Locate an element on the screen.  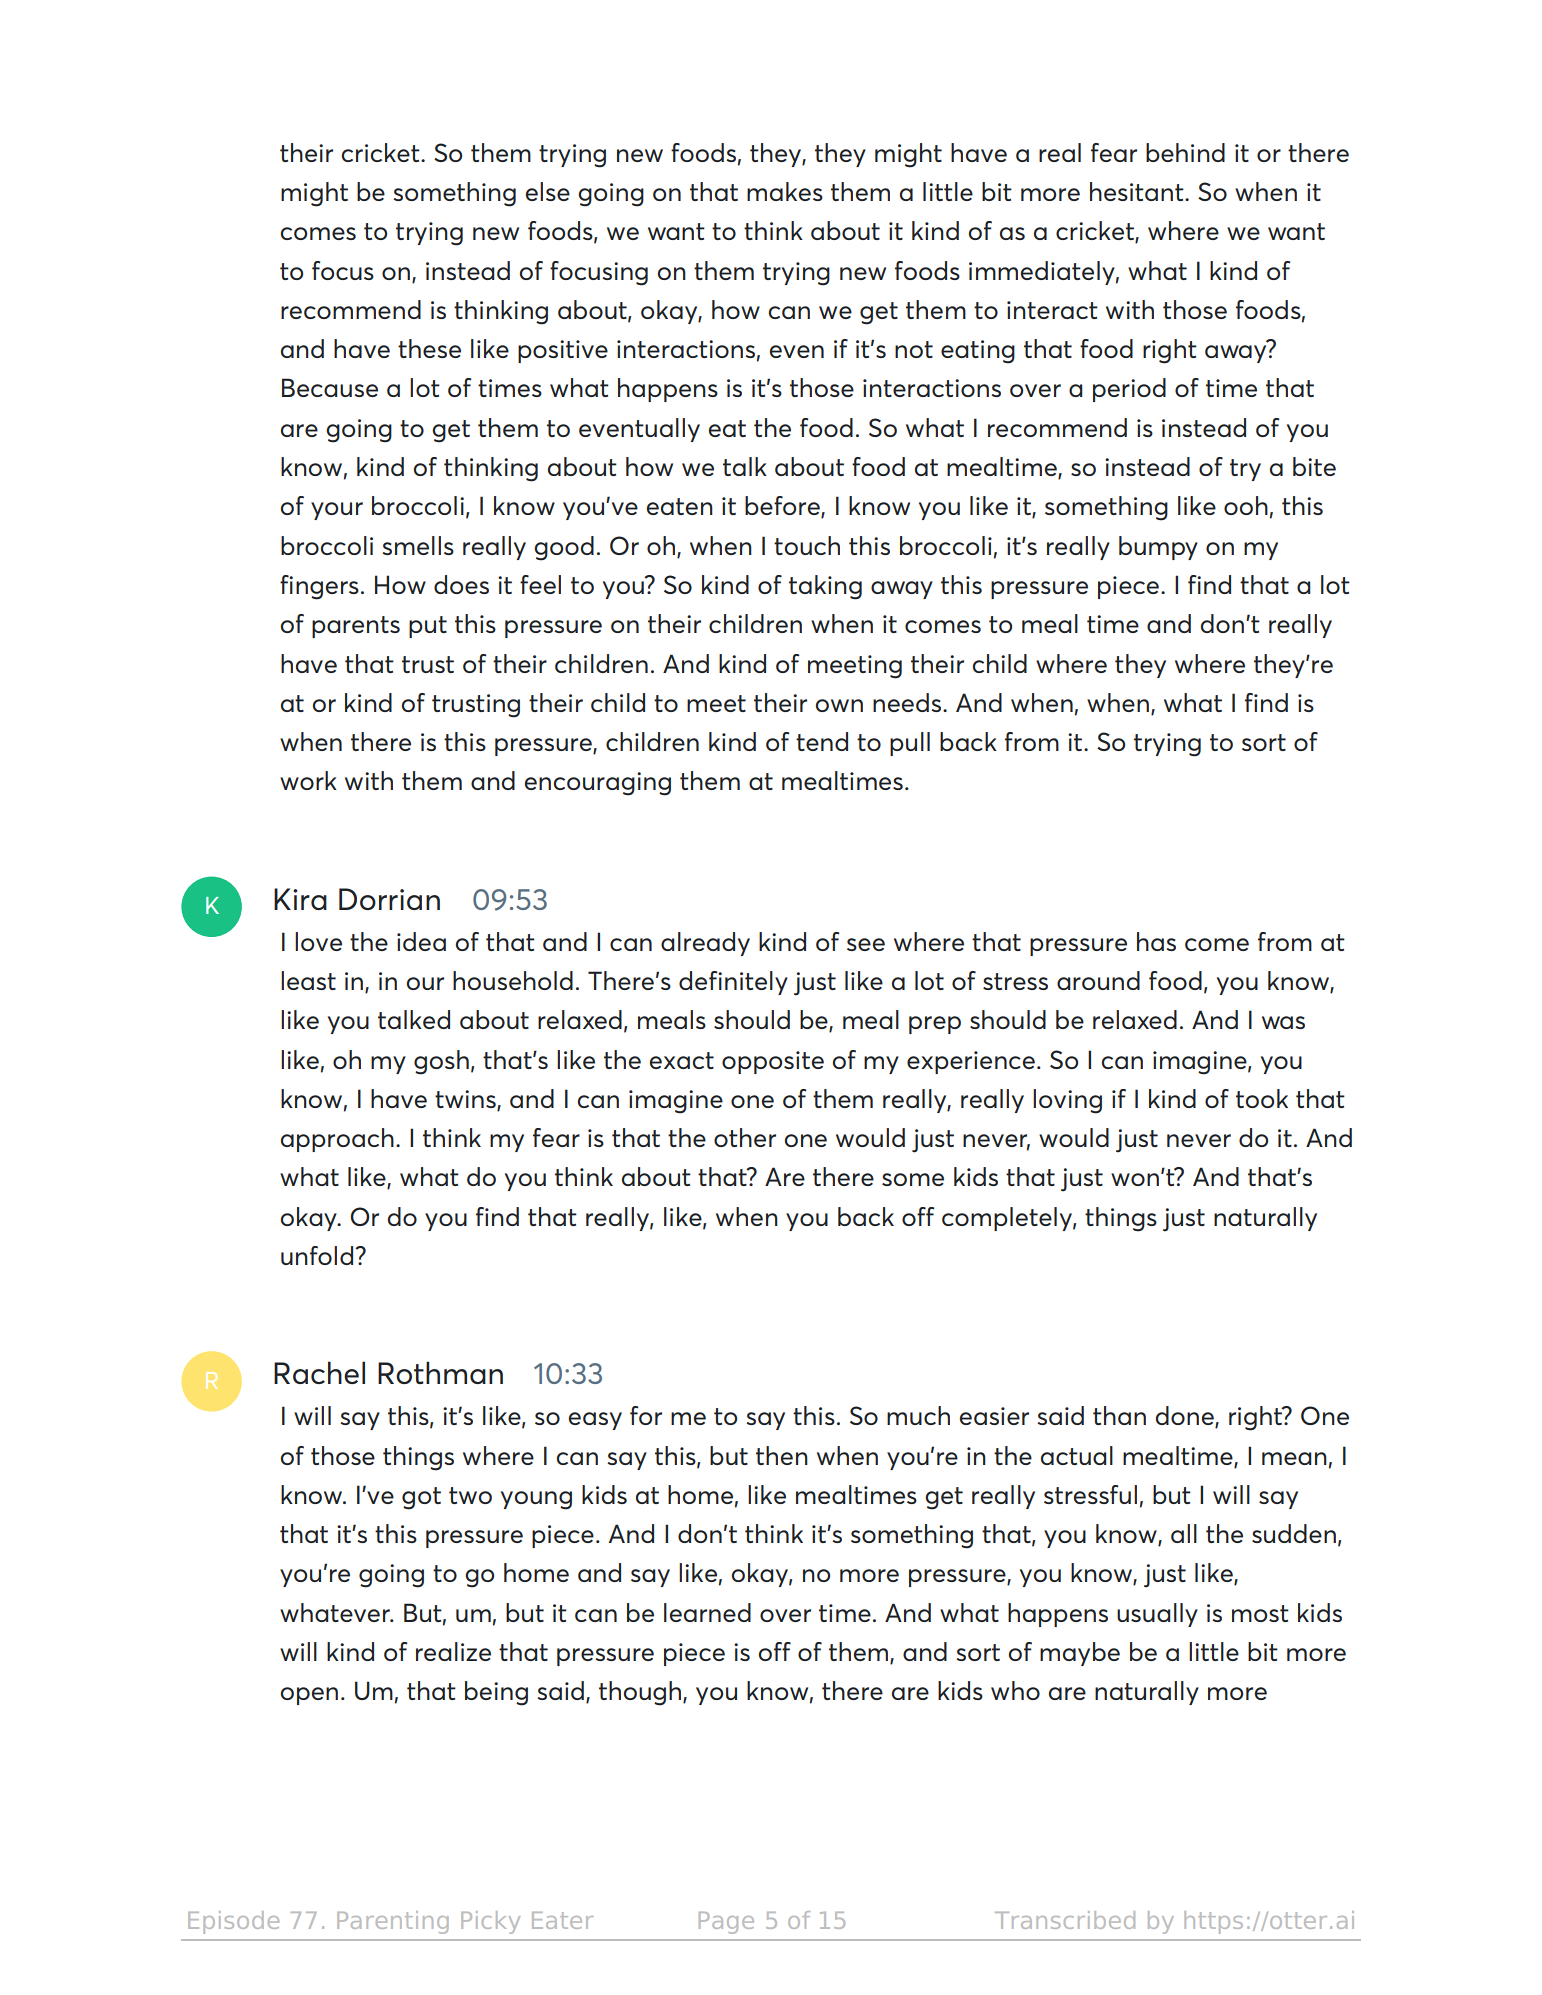
unfold is located at coordinates (318, 1255).
